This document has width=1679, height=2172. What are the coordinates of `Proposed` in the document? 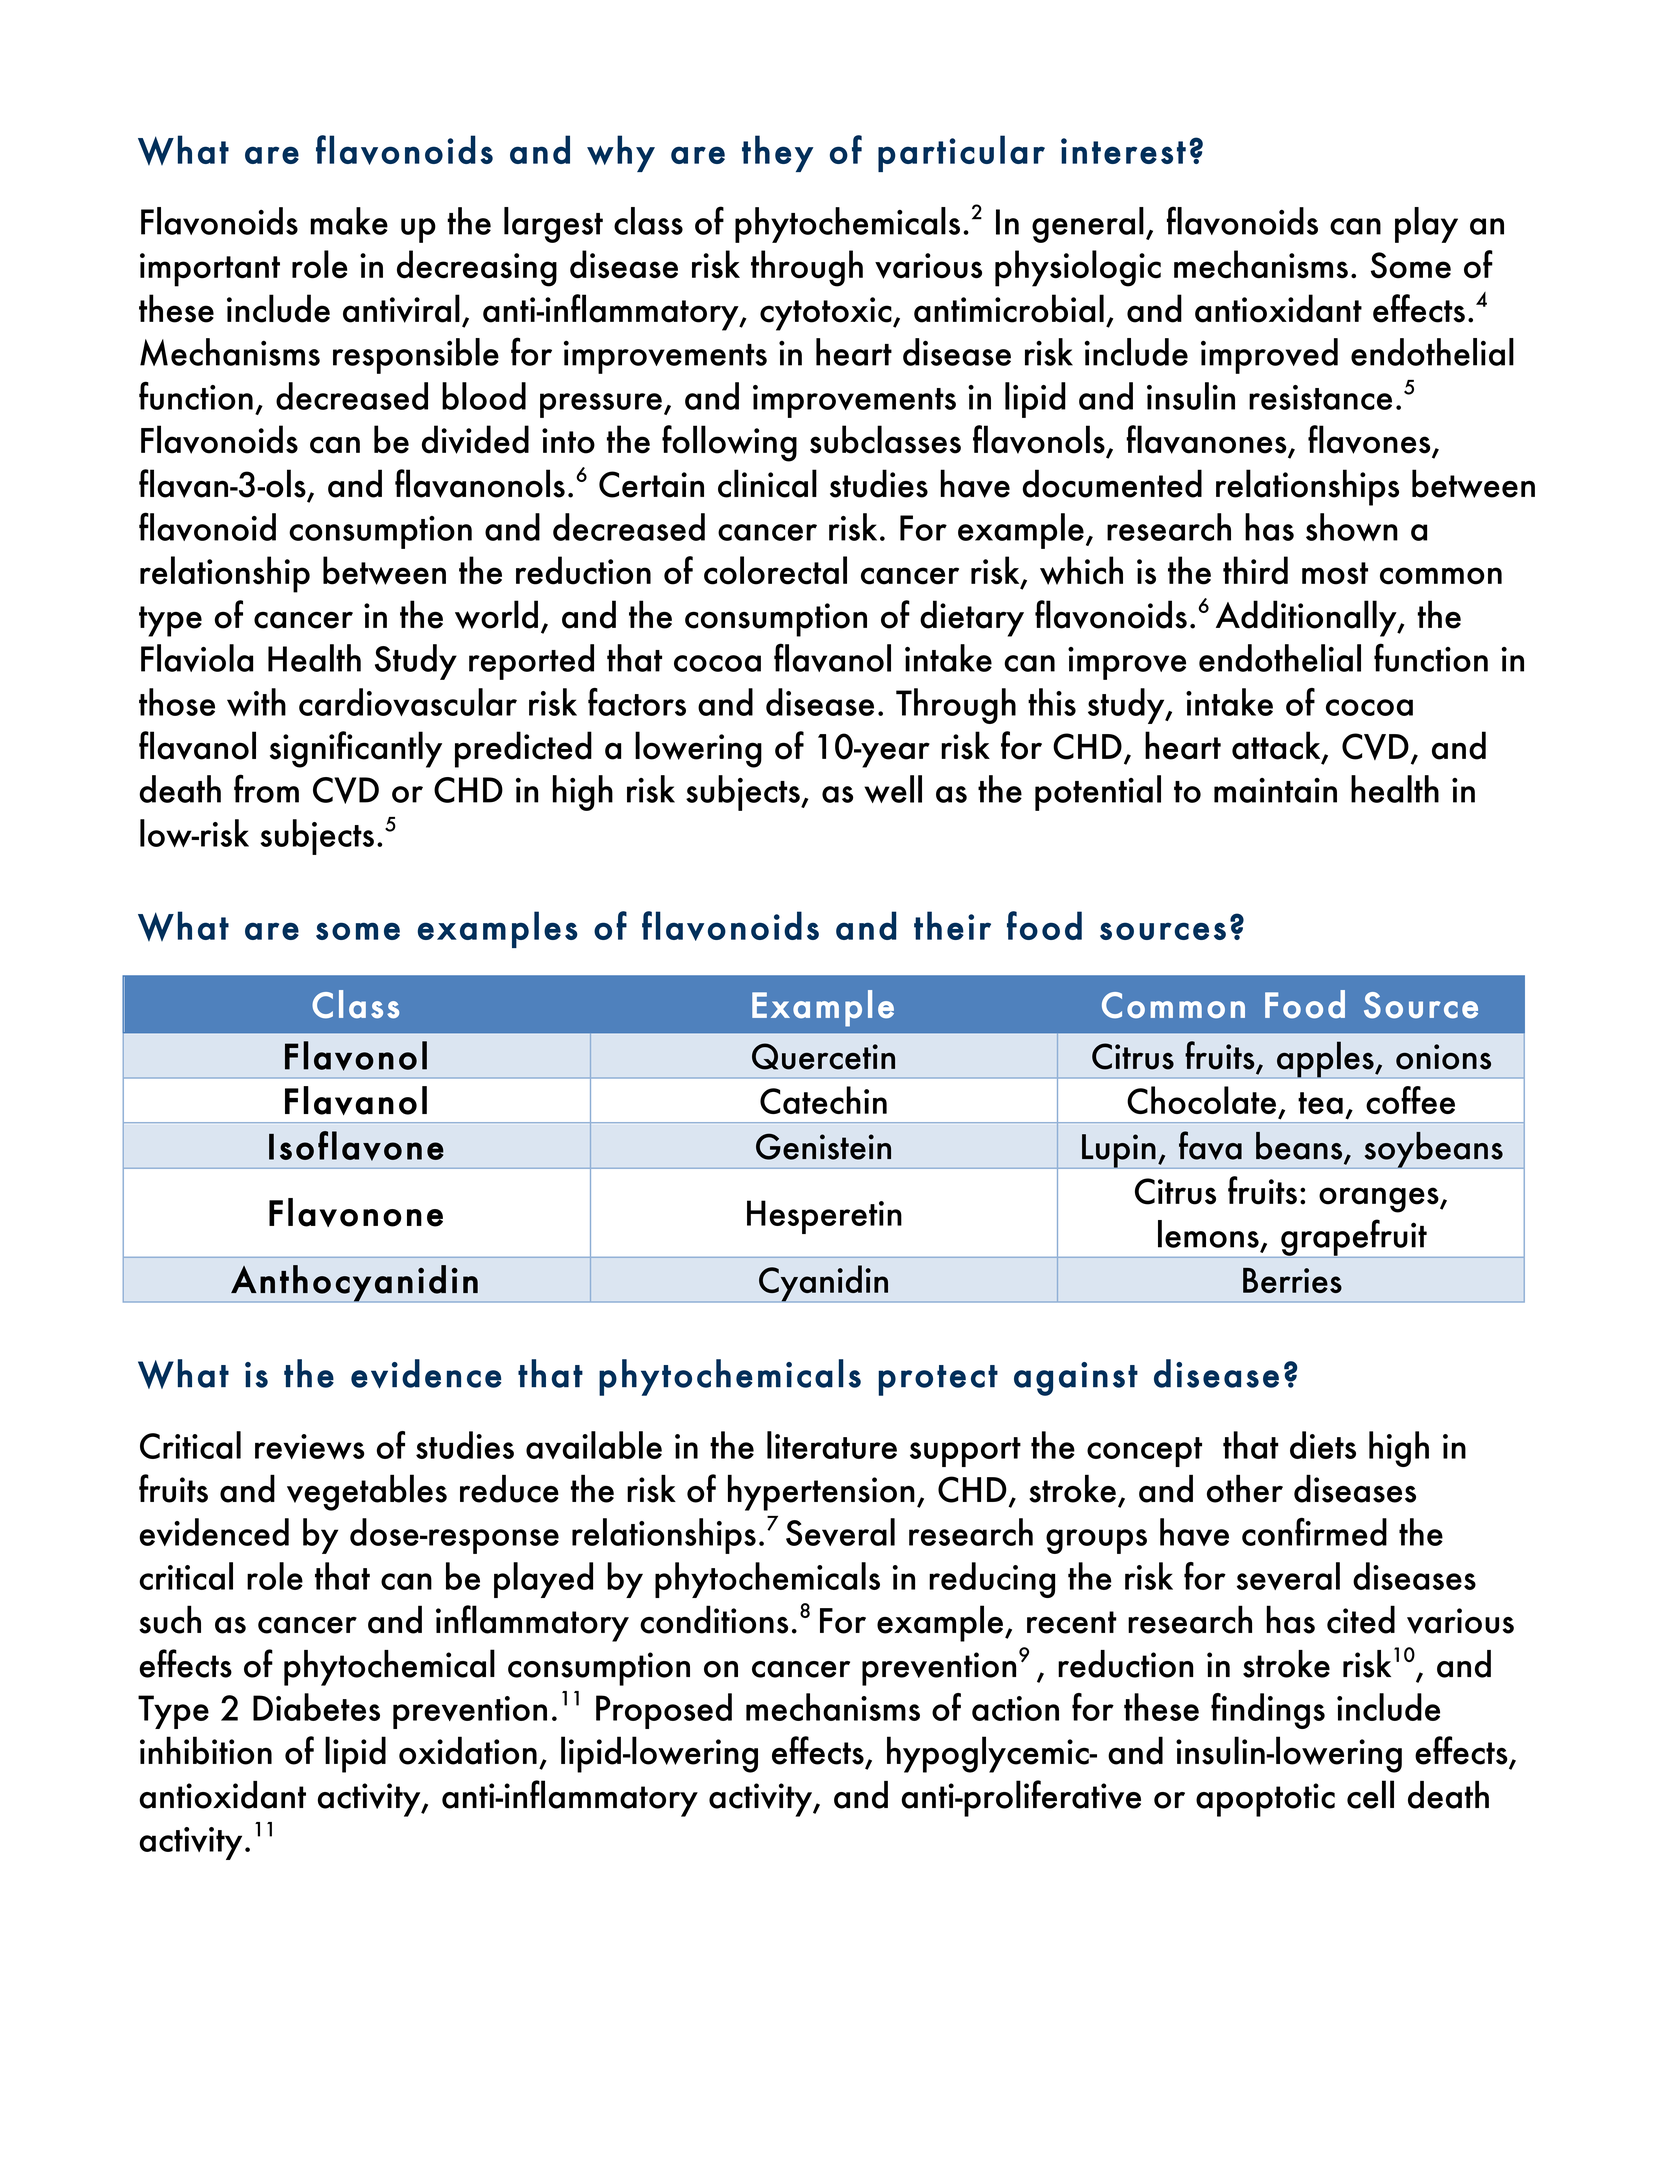 It's located at (664, 1711).
